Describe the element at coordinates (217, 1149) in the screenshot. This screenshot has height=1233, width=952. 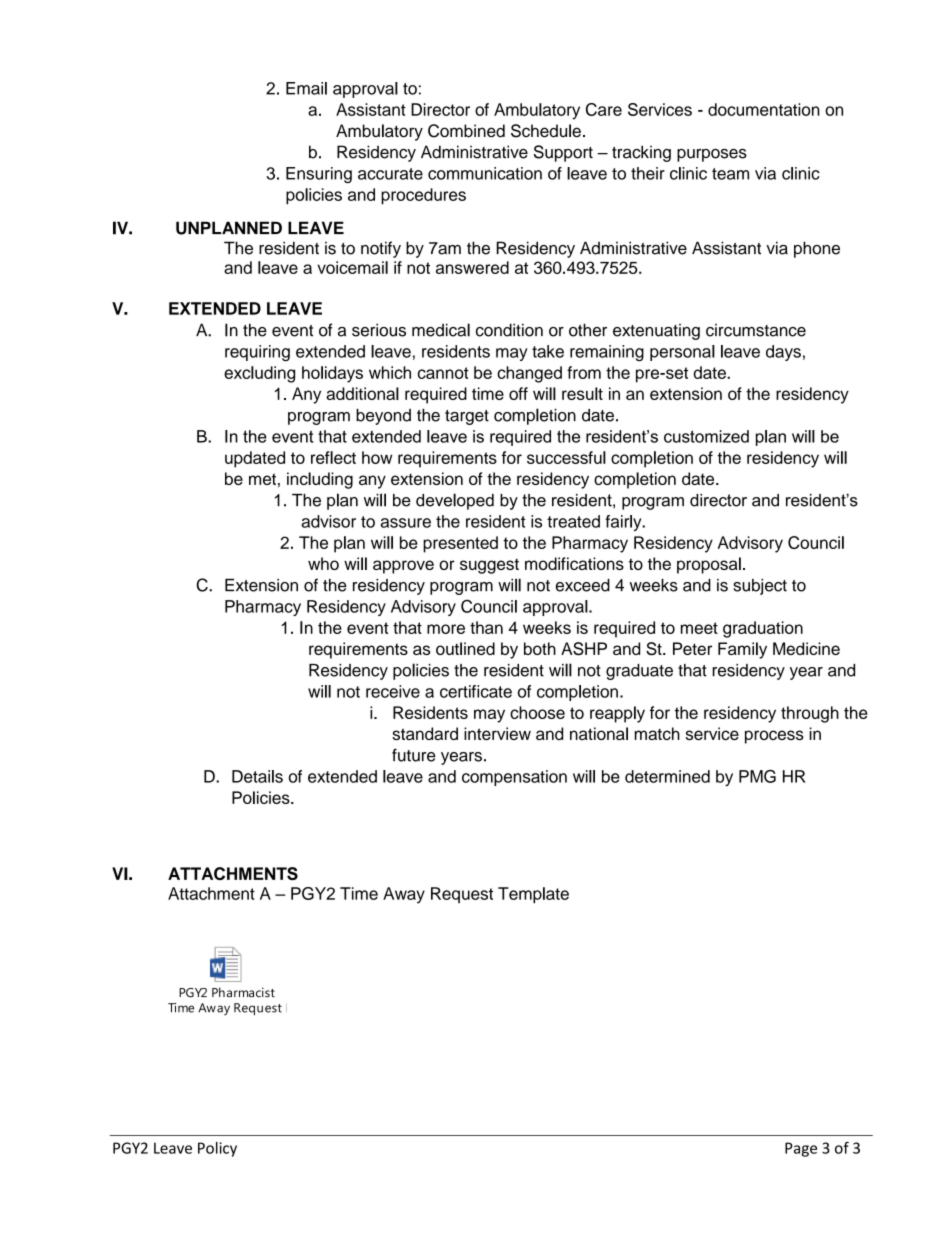
I see `Policy` at that location.
